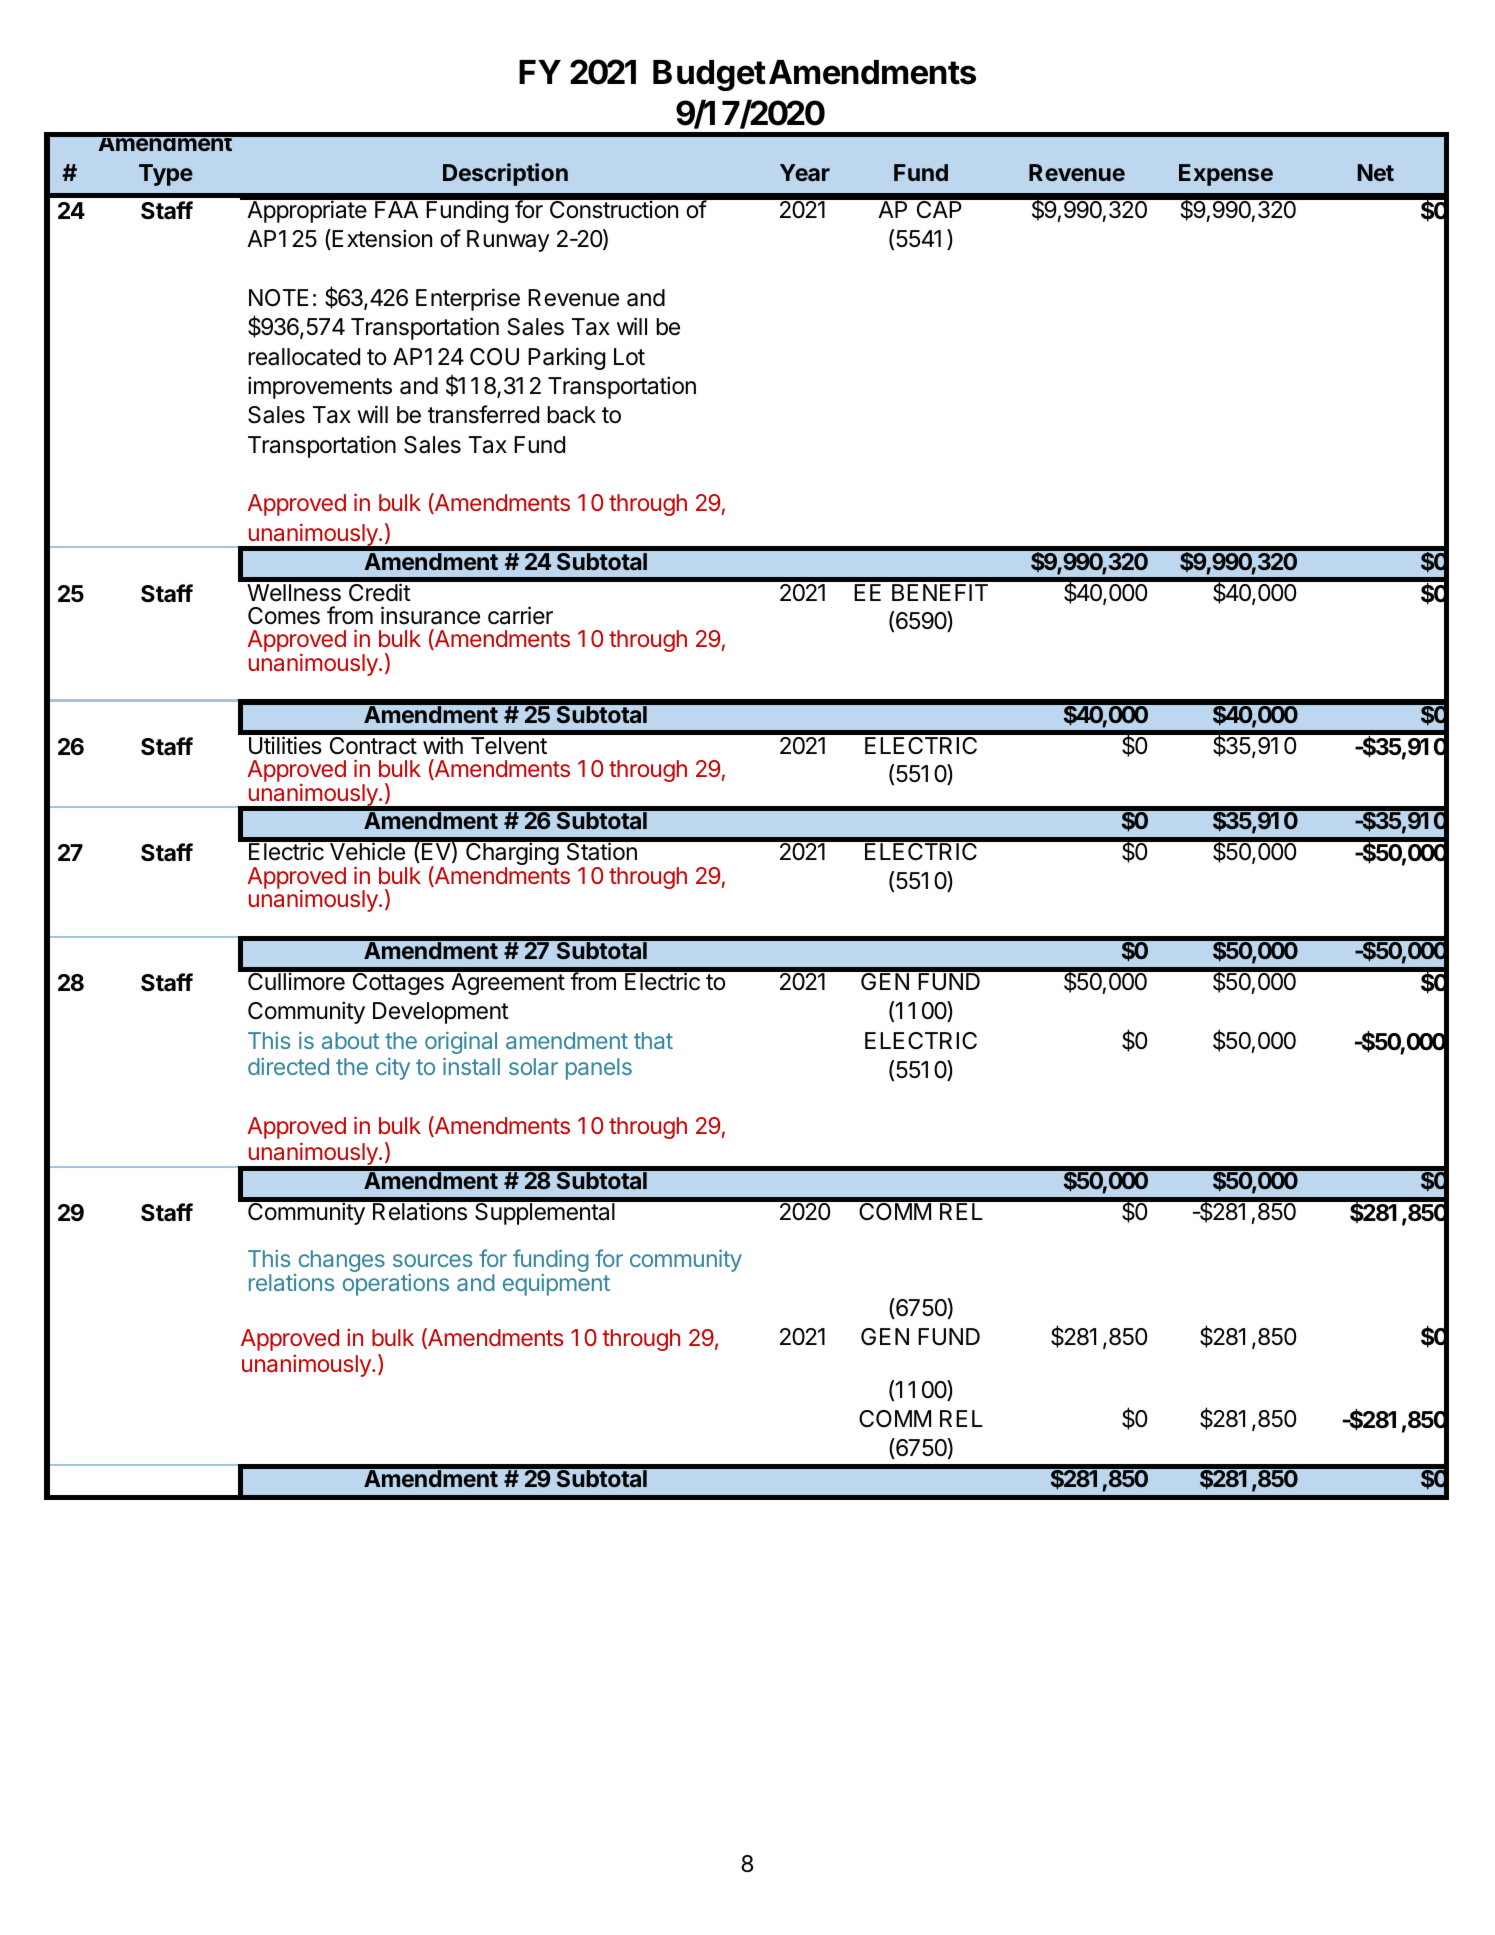  What do you see at coordinates (1226, 175) in the document?
I see `Expense` at bounding box center [1226, 175].
